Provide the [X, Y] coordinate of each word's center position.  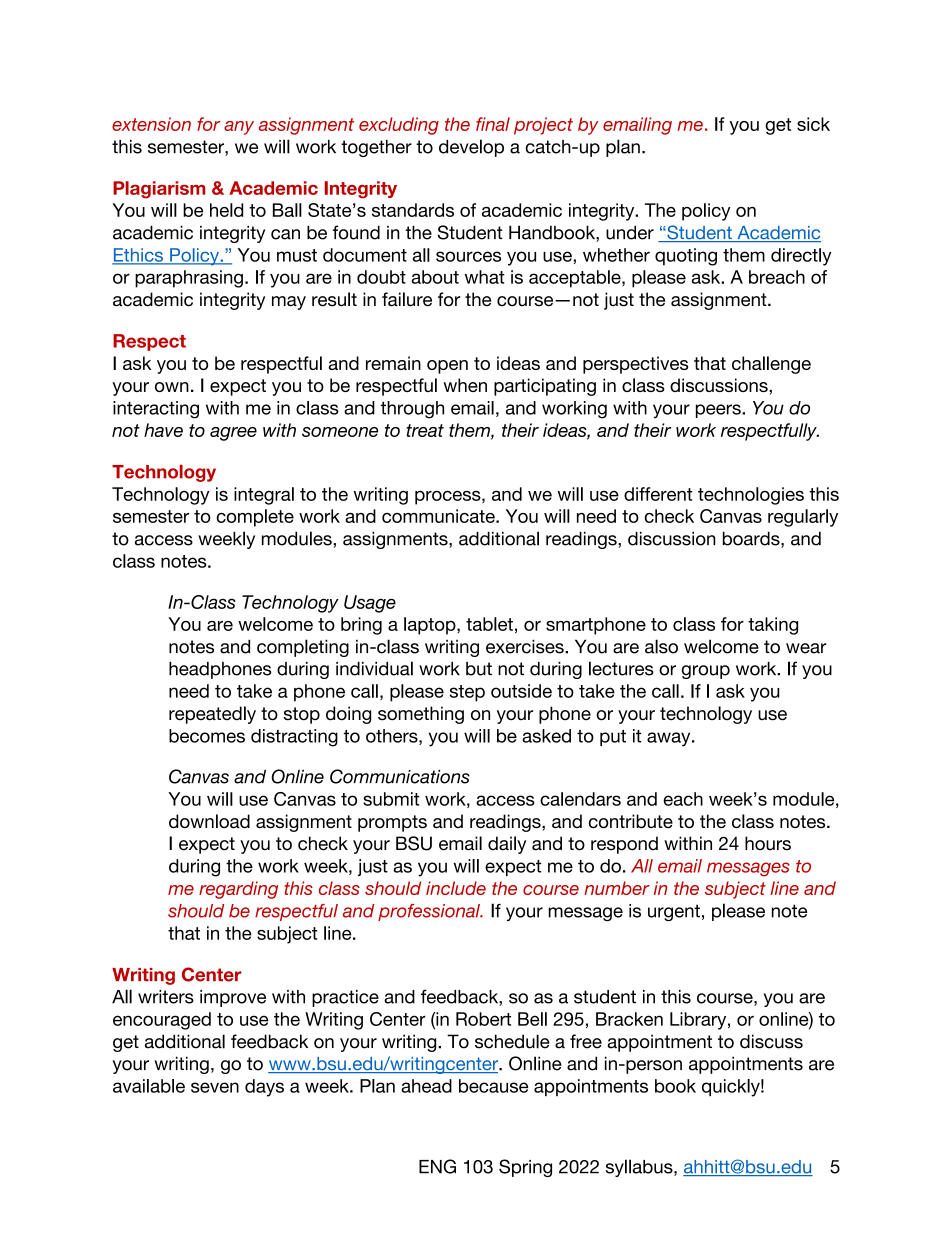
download [209, 821]
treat [425, 430]
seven [215, 1087]
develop [471, 148]
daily [507, 845]
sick [813, 124]
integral [264, 496]
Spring [525, 1168]
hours [768, 843]
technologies [751, 496]
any [239, 128]
